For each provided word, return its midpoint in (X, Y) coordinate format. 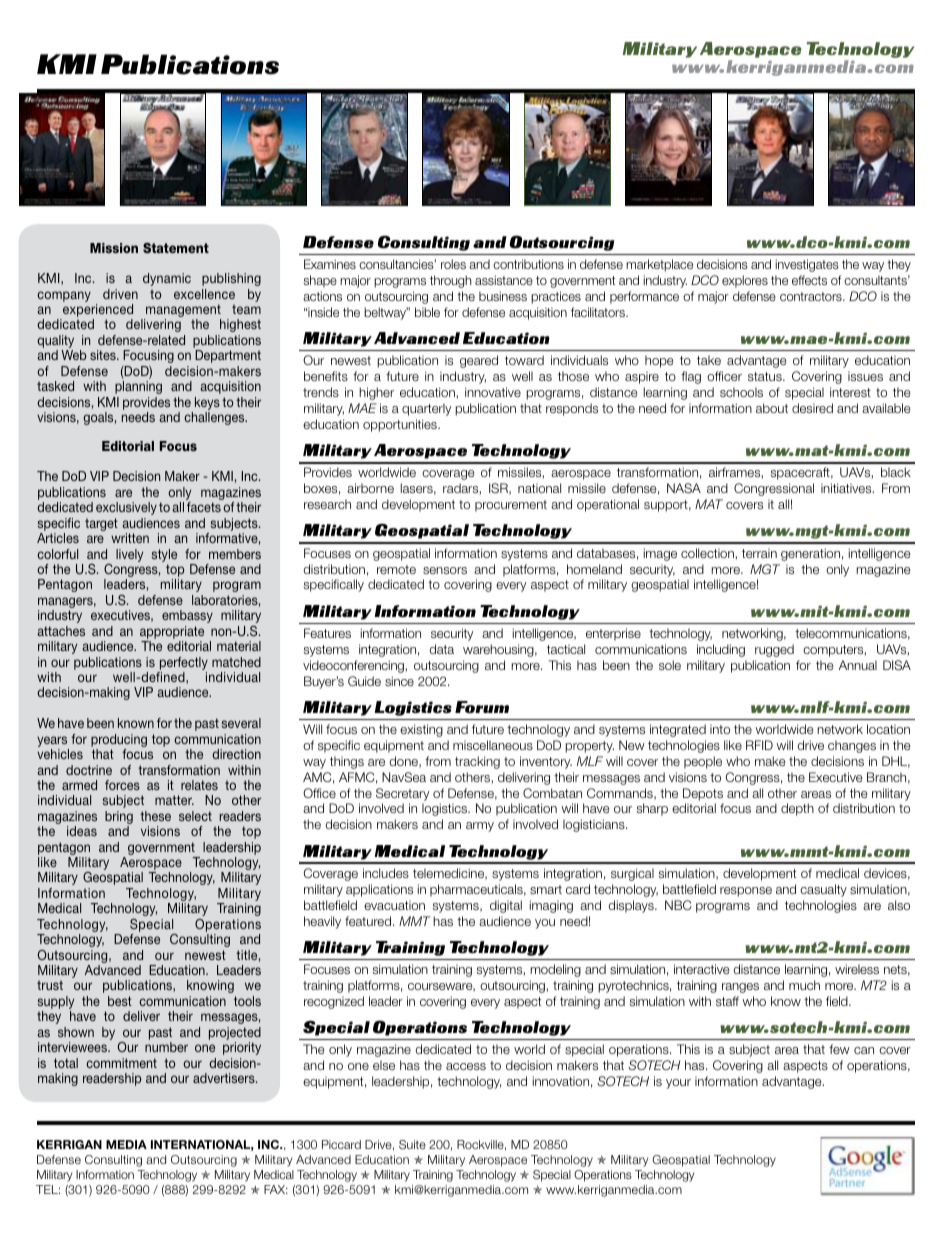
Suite (412, 1144)
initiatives (847, 488)
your (678, 1084)
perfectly (184, 663)
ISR (499, 489)
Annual (858, 665)
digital (506, 906)
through (451, 281)
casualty (823, 890)
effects (809, 280)
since (399, 681)
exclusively (126, 508)
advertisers (225, 1078)
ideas (82, 831)
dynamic (167, 279)
